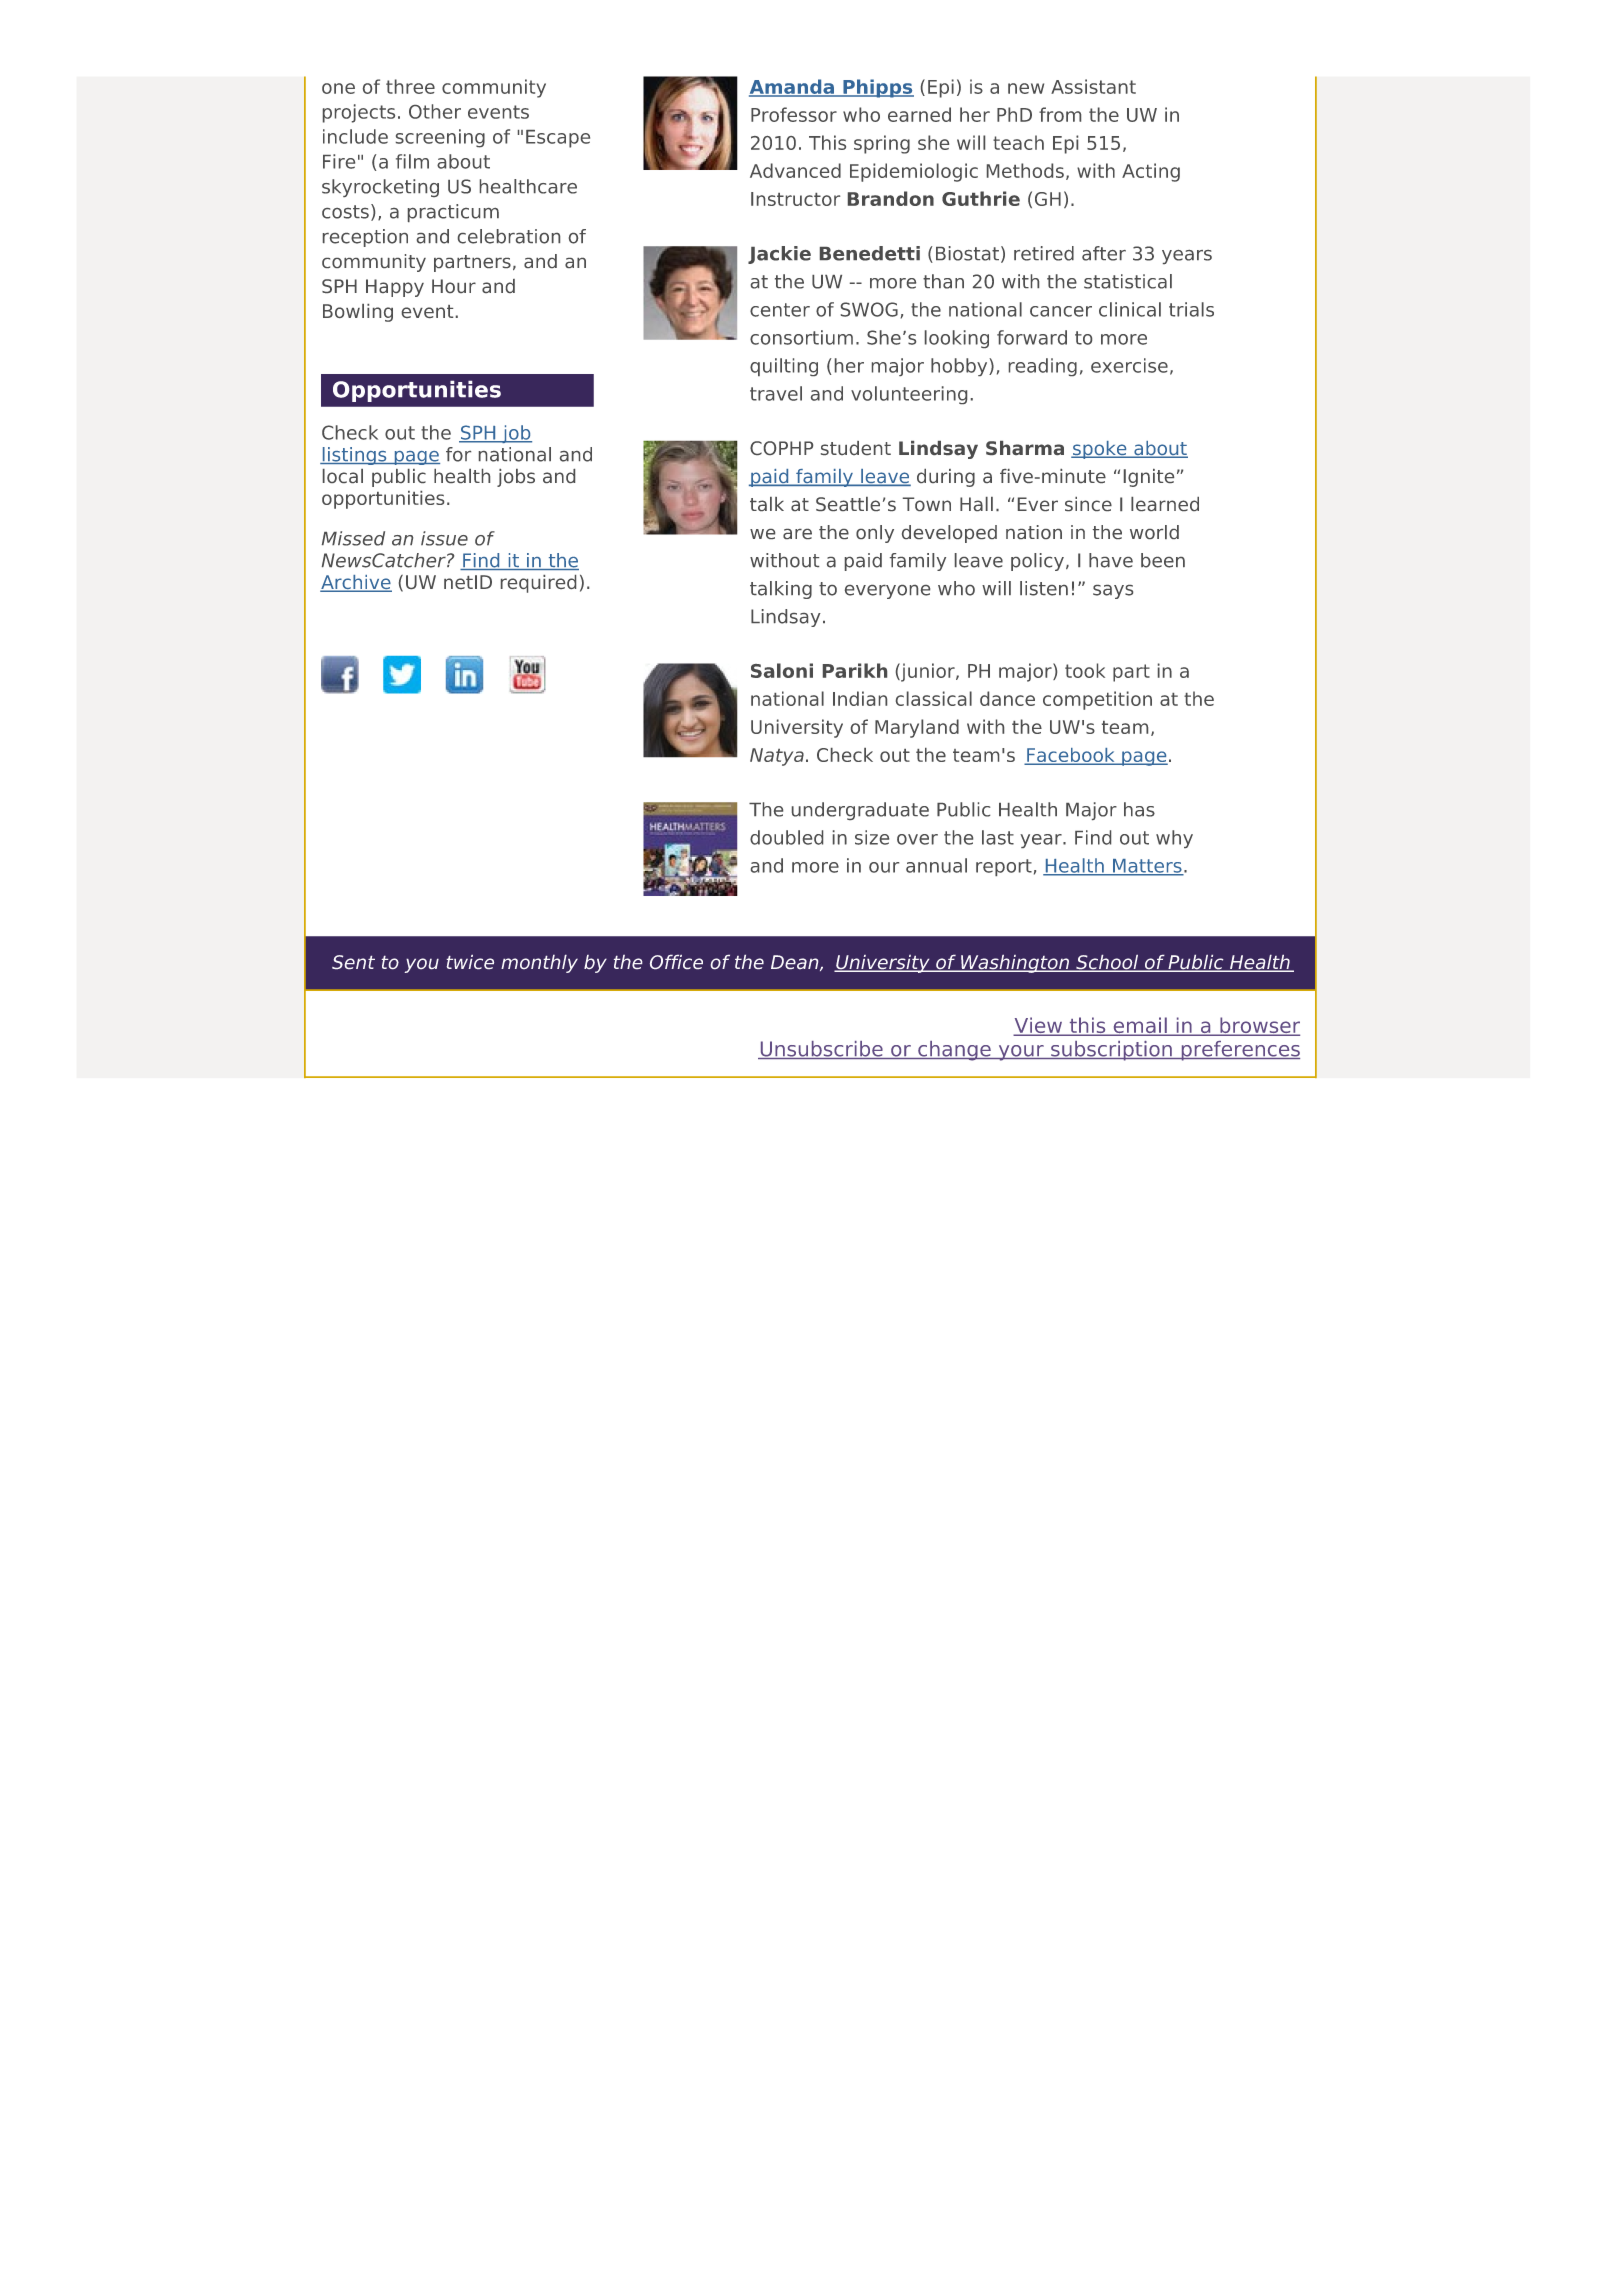 The height and width of the page is (2275, 1608). Describe the element at coordinates (875, 534) in the page. I see `only` at that location.
